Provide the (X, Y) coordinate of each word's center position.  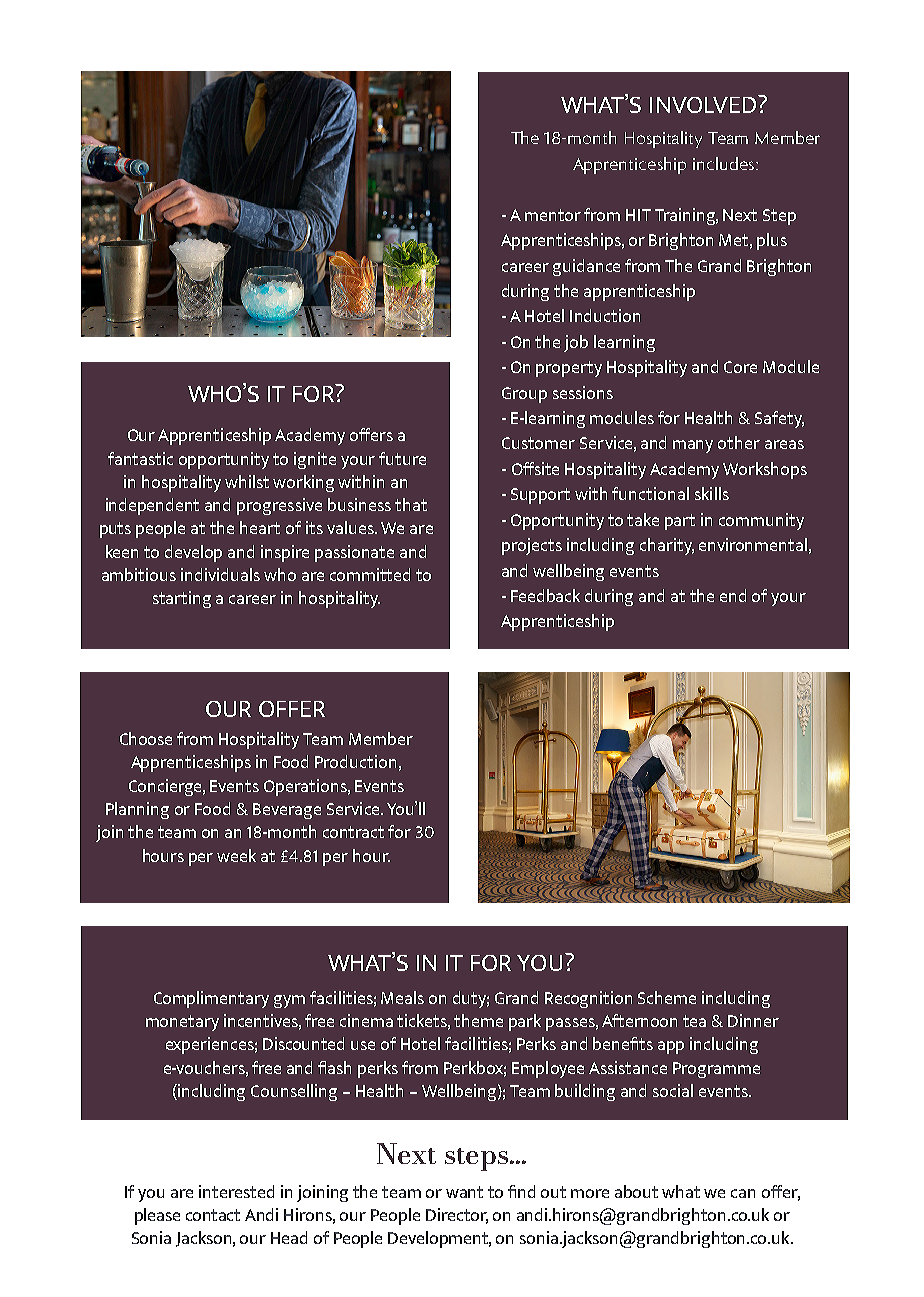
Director (457, 1215)
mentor (553, 215)
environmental (753, 544)
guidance (586, 267)
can (743, 1193)
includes (723, 163)
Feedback (545, 595)
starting (182, 599)
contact (213, 1215)
